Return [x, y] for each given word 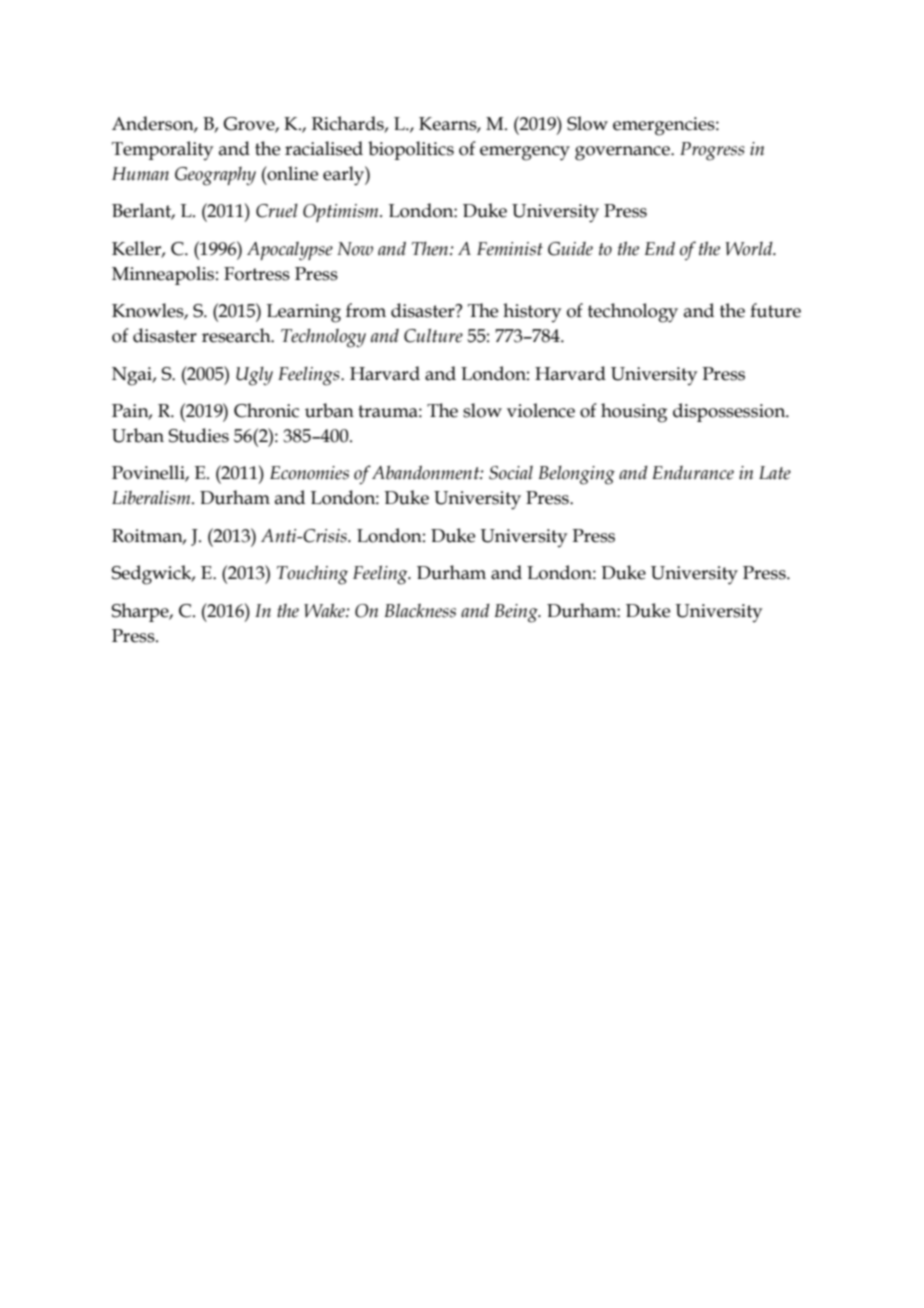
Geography [215, 176]
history [532, 312]
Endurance [693, 473]
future [775, 310]
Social [511, 472]
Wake [325, 610]
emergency [525, 153]
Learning [304, 313]
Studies [199, 435]
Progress [712, 151]
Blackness [420, 610]
